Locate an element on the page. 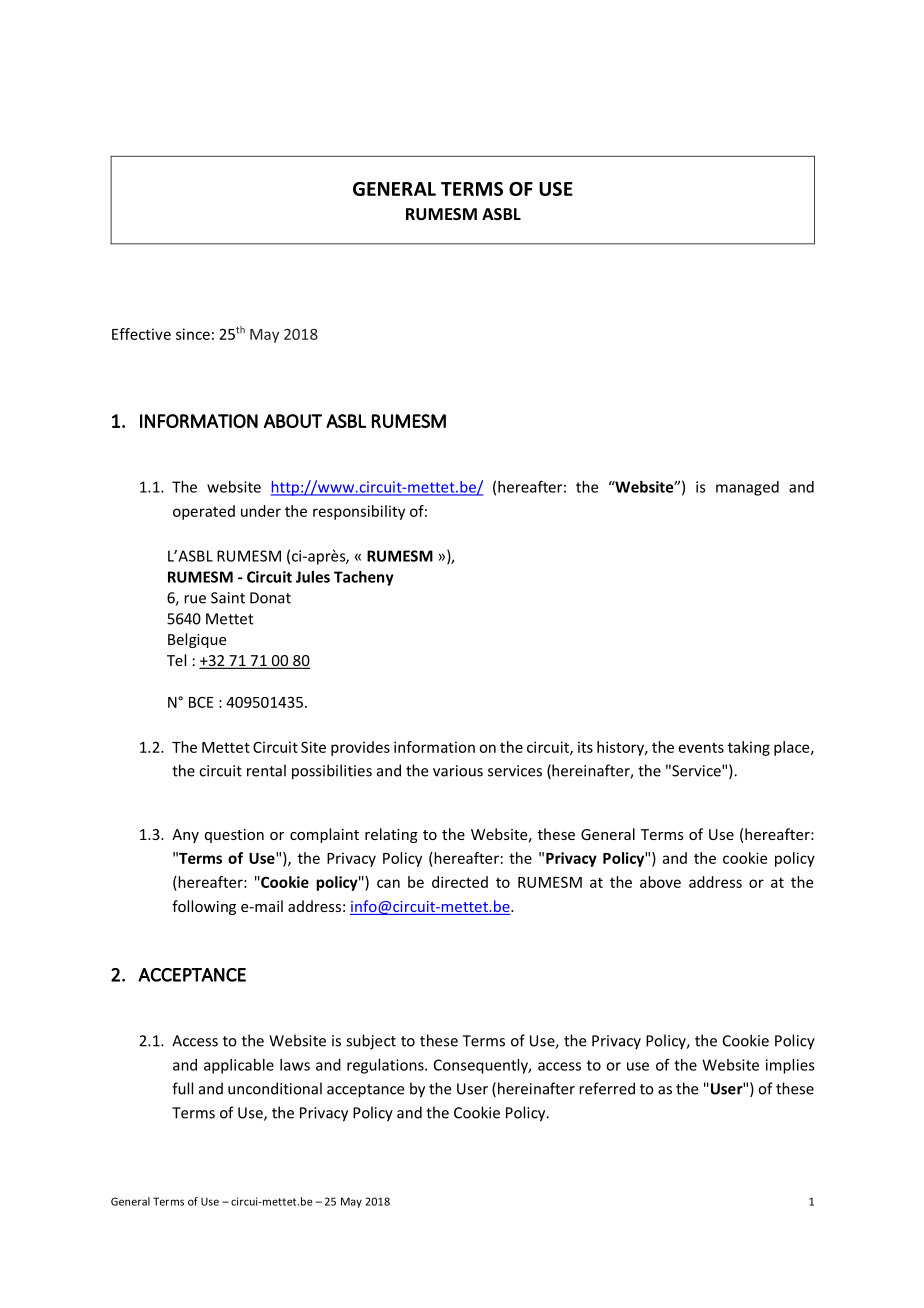 This image has width=924, height=1308. BCE is located at coordinates (201, 702).
